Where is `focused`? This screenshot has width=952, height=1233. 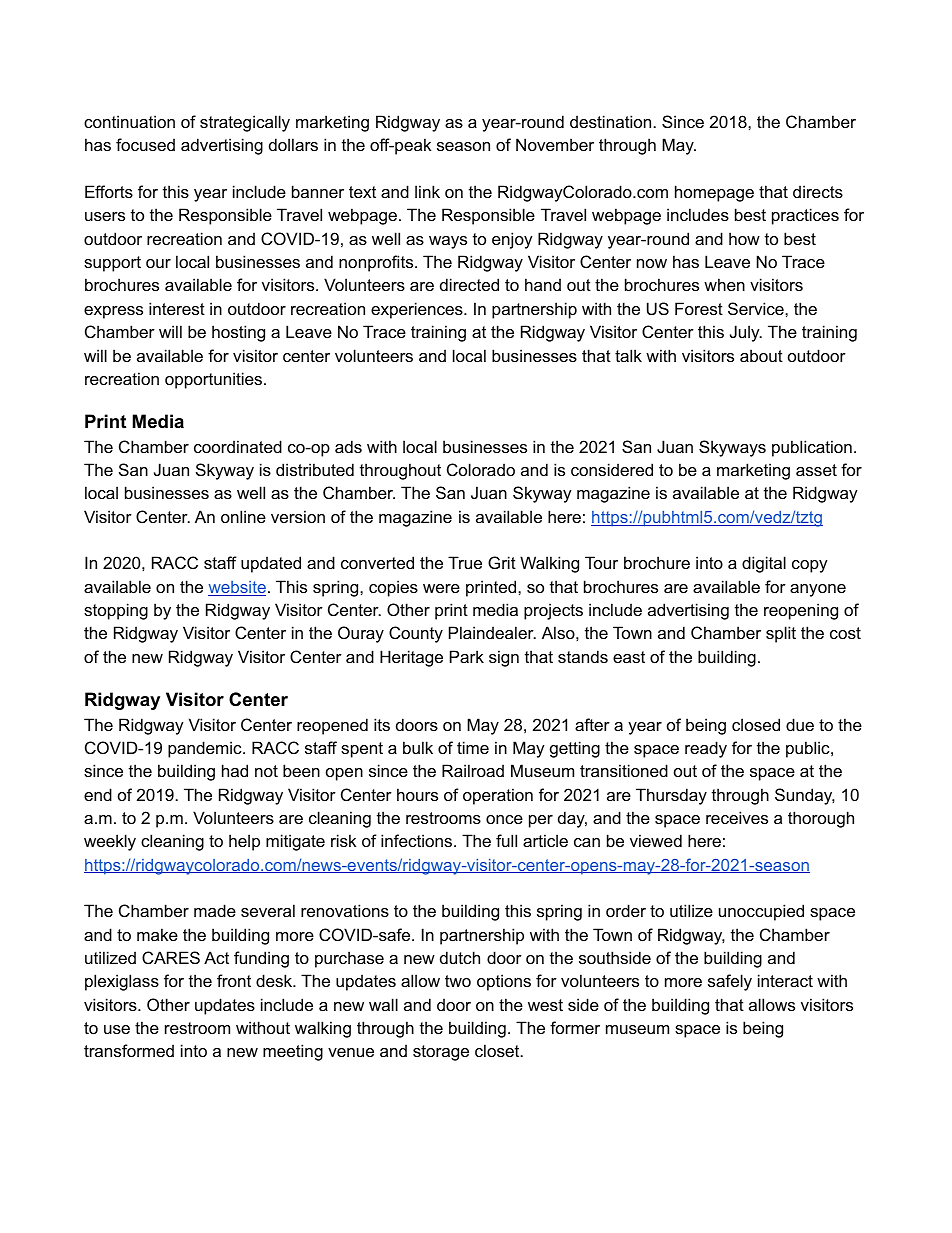 focused is located at coordinates (145, 144).
